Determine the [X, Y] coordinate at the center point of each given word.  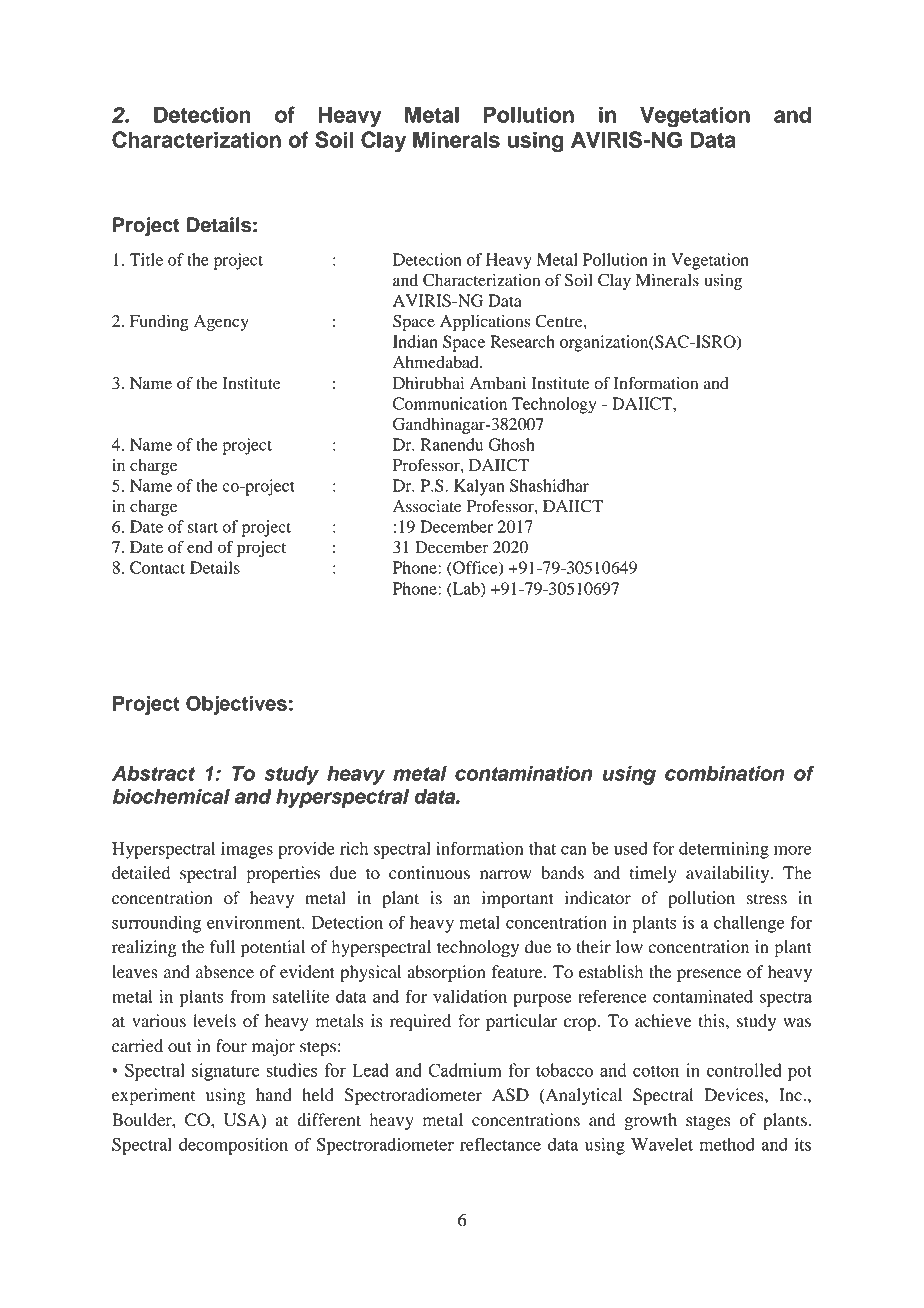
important [518, 899]
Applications [485, 323]
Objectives [236, 705]
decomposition [233, 1146]
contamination [524, 773]
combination [724, 773]
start [203, 527]
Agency [221, 323]
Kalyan [479, 487]
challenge [749, 924]
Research [522, 341]
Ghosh [512, 444]
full [222, 947]
